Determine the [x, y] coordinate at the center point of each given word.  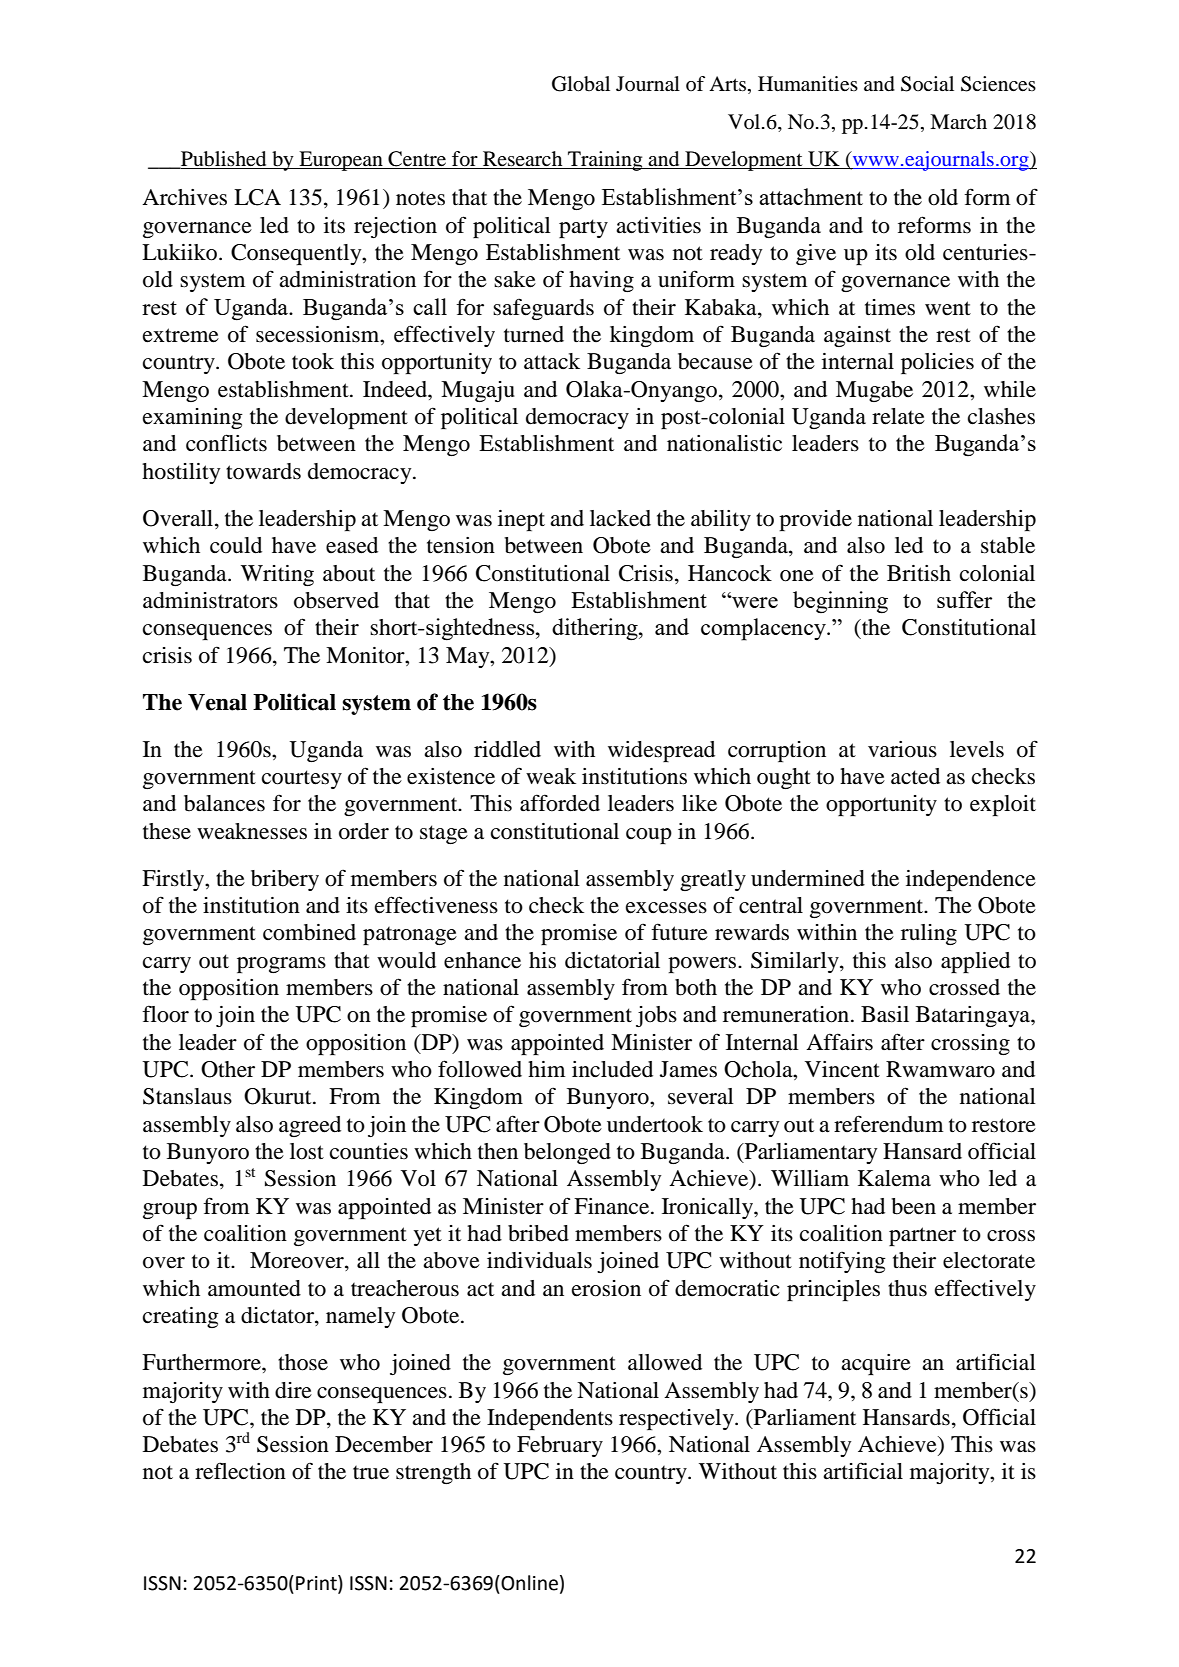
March [958, 121]
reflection [240, 1471]
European [341, 161]
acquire [876, 1364]
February [560, 1446]
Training [605, 161]
